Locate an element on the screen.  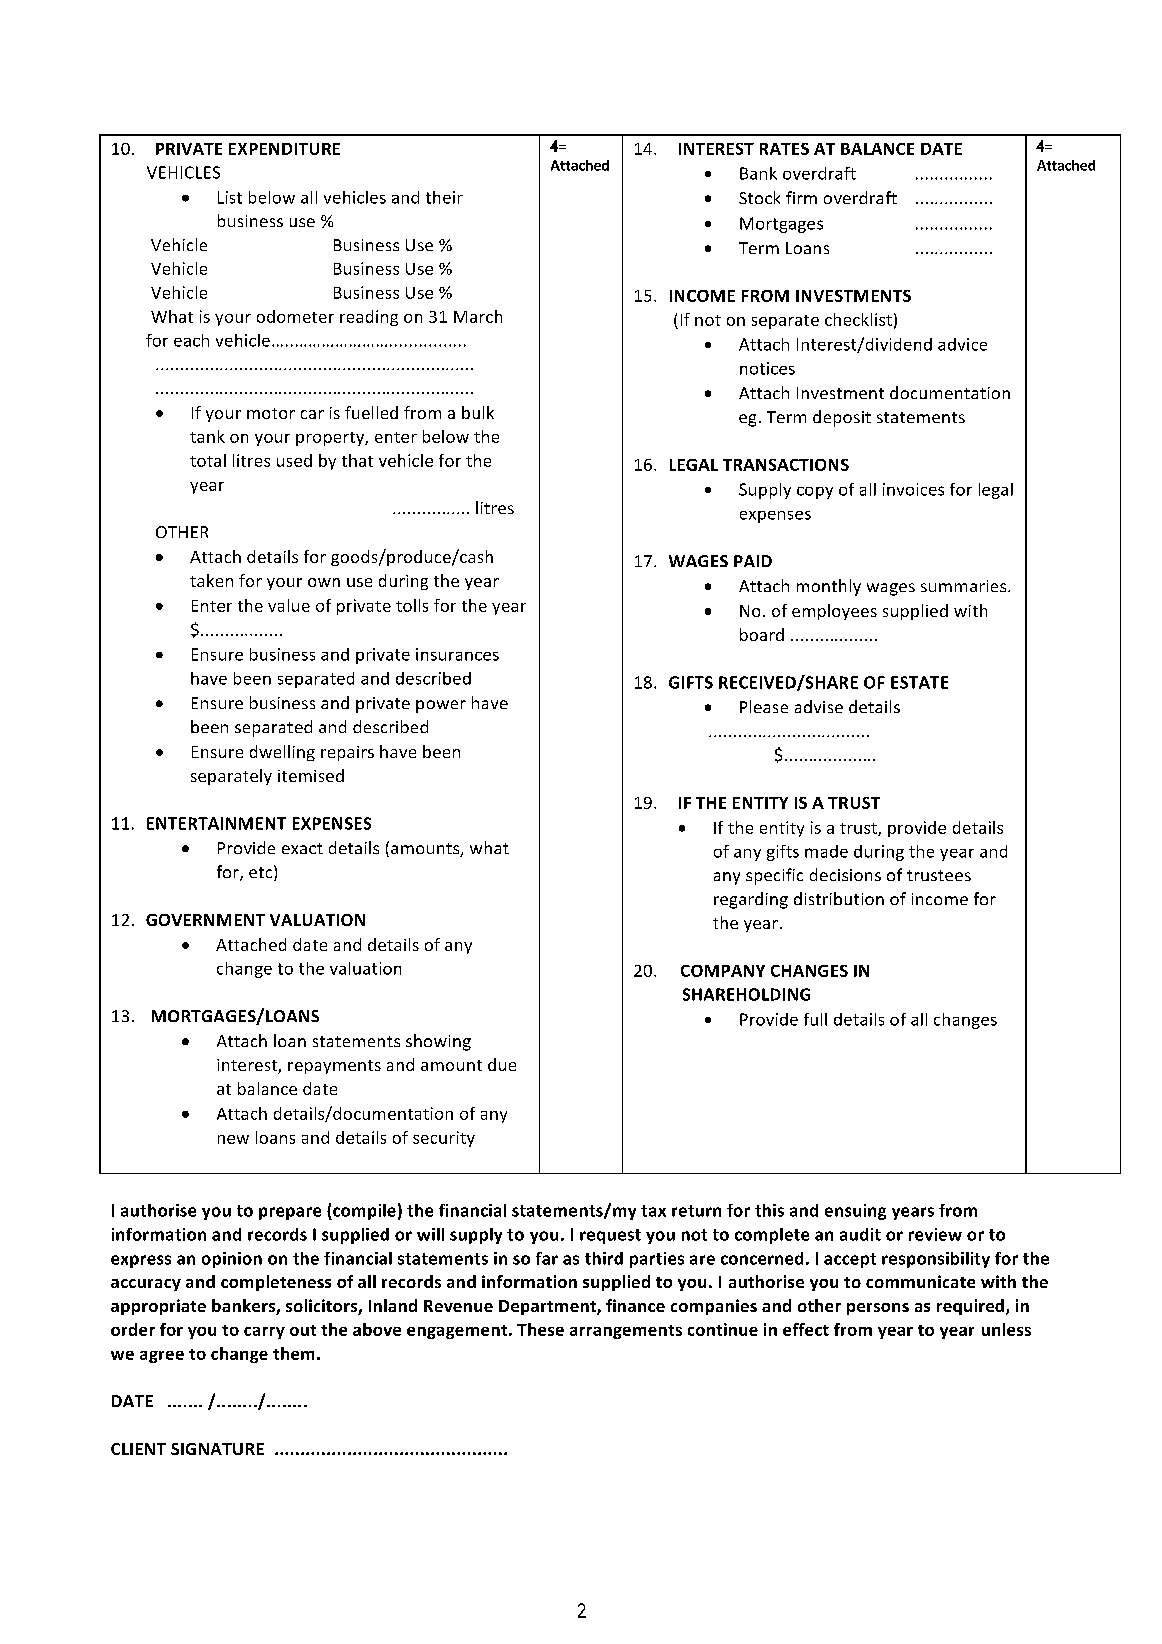
SIGNATURE is located at coordinates (217, 1449).
